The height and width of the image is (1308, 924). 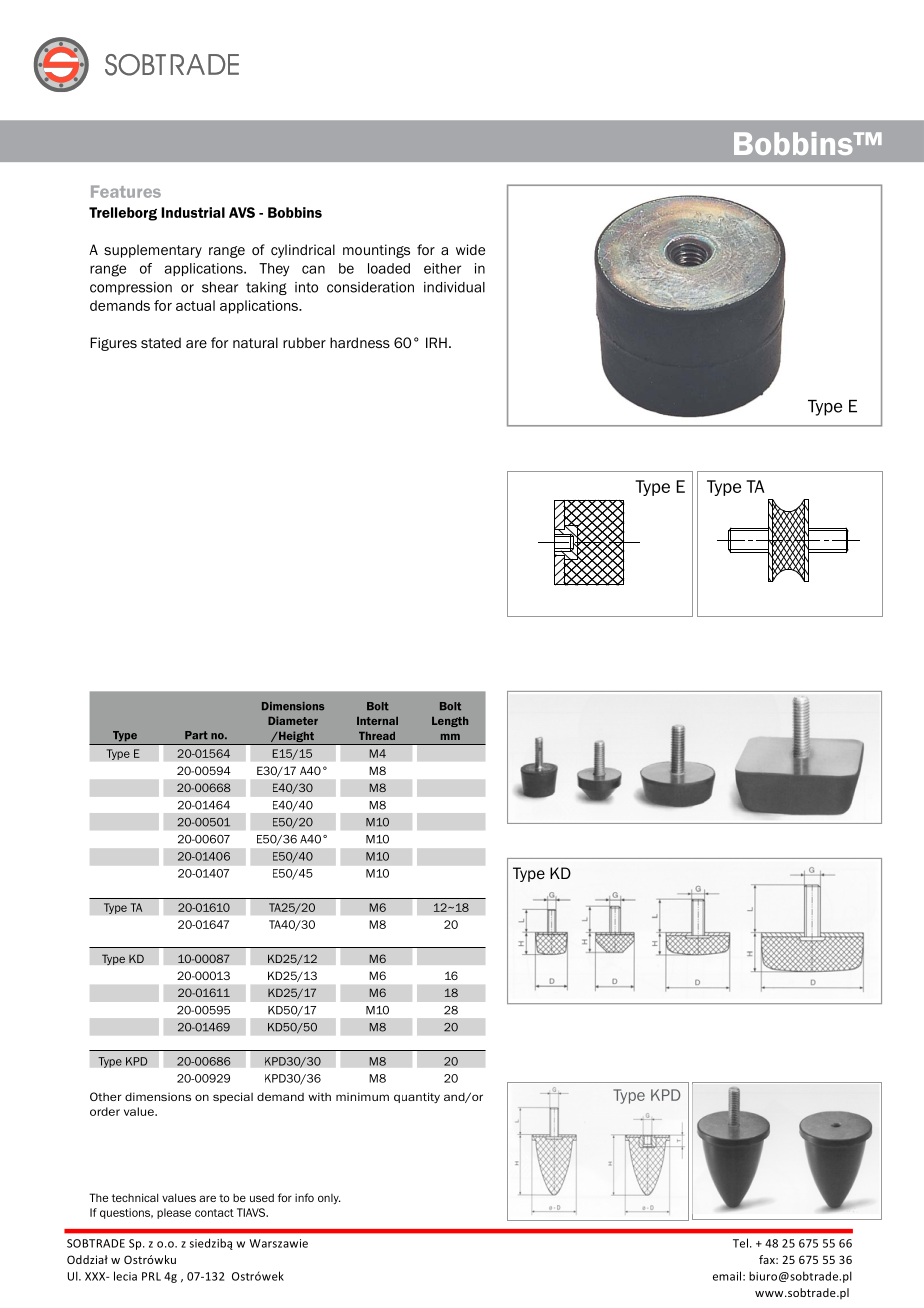 I want to click on please, so click(x=174, y=1213).
